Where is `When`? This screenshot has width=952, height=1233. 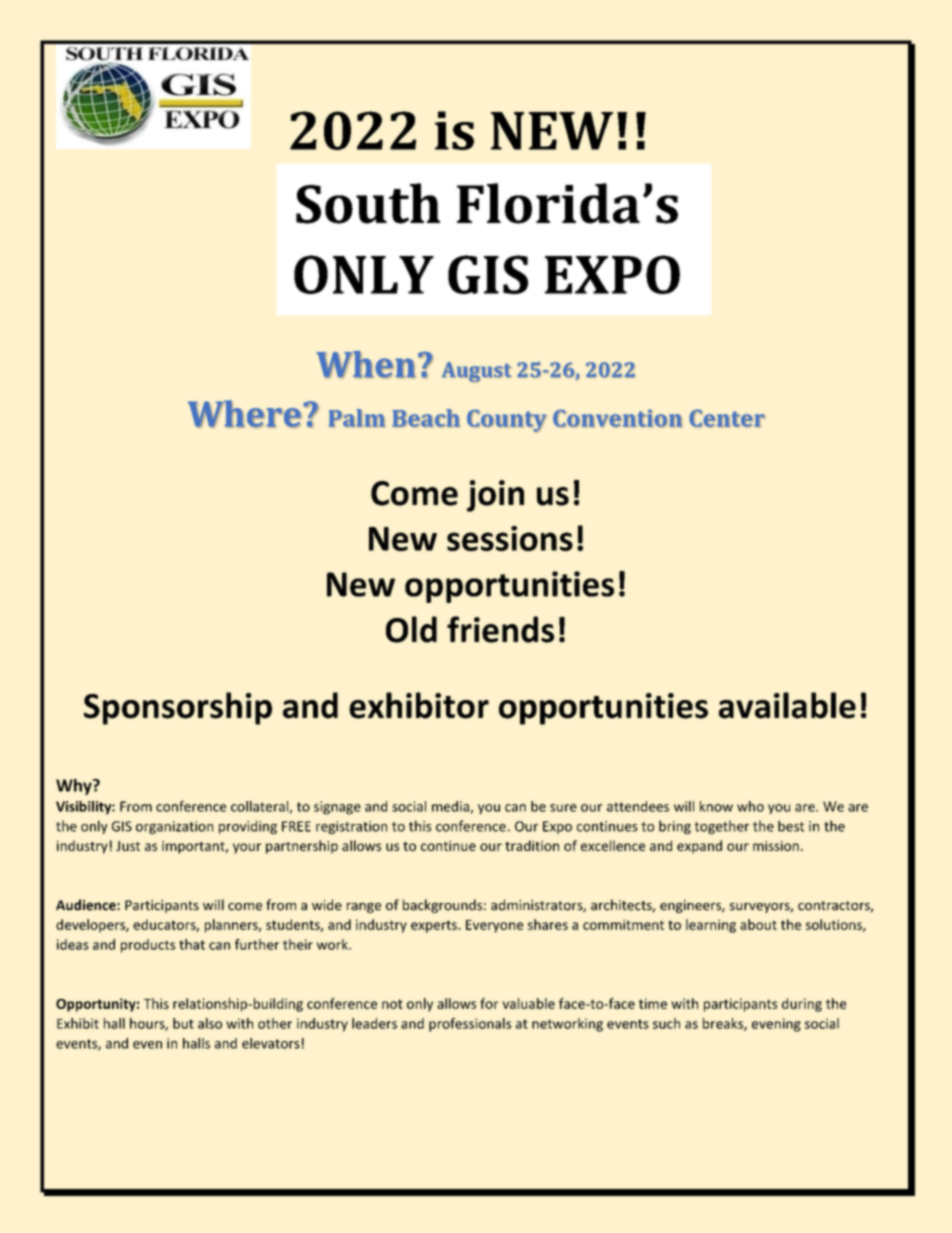
When is located at coordinates (365, 364).
